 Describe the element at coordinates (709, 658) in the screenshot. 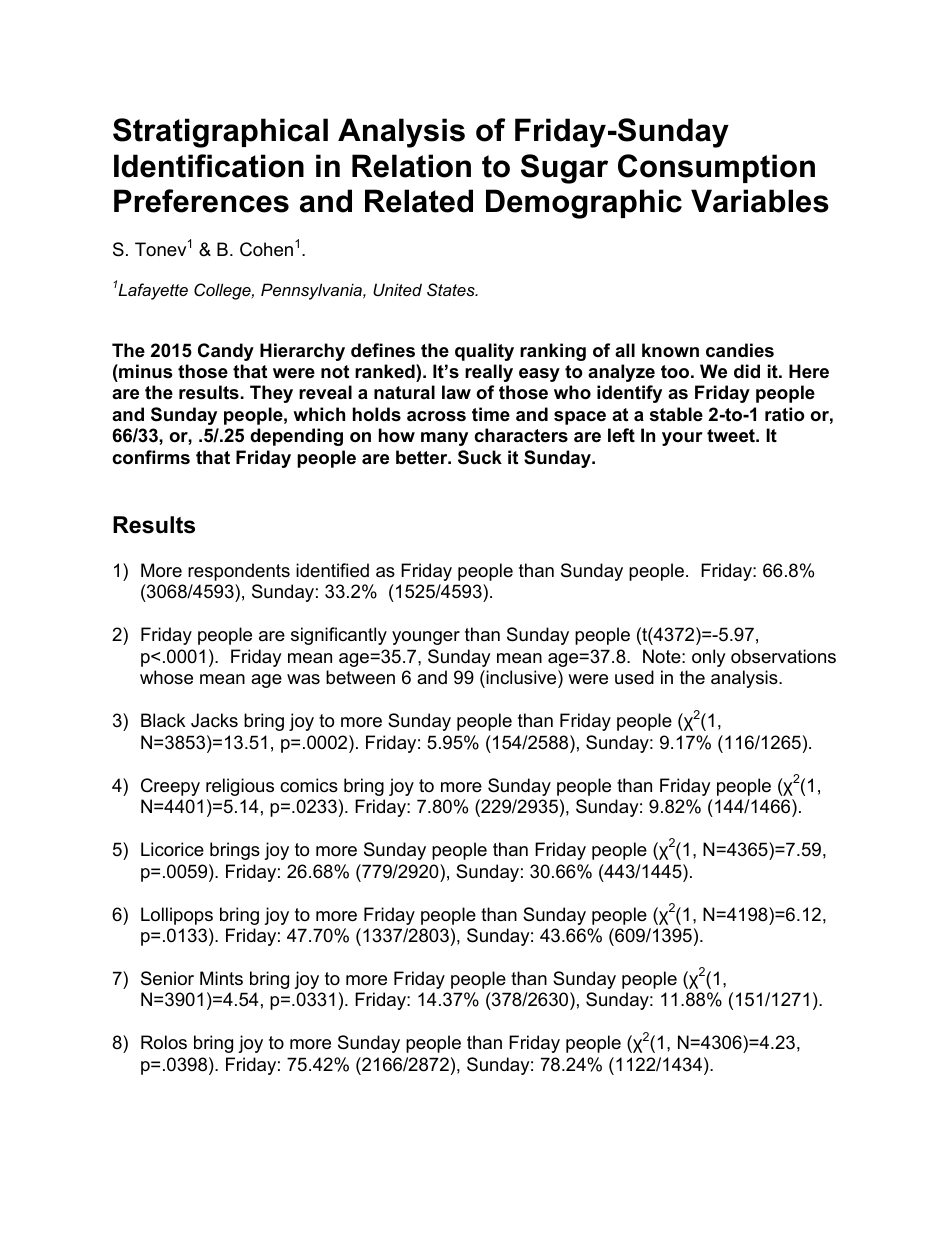

I see `only` at that location.
